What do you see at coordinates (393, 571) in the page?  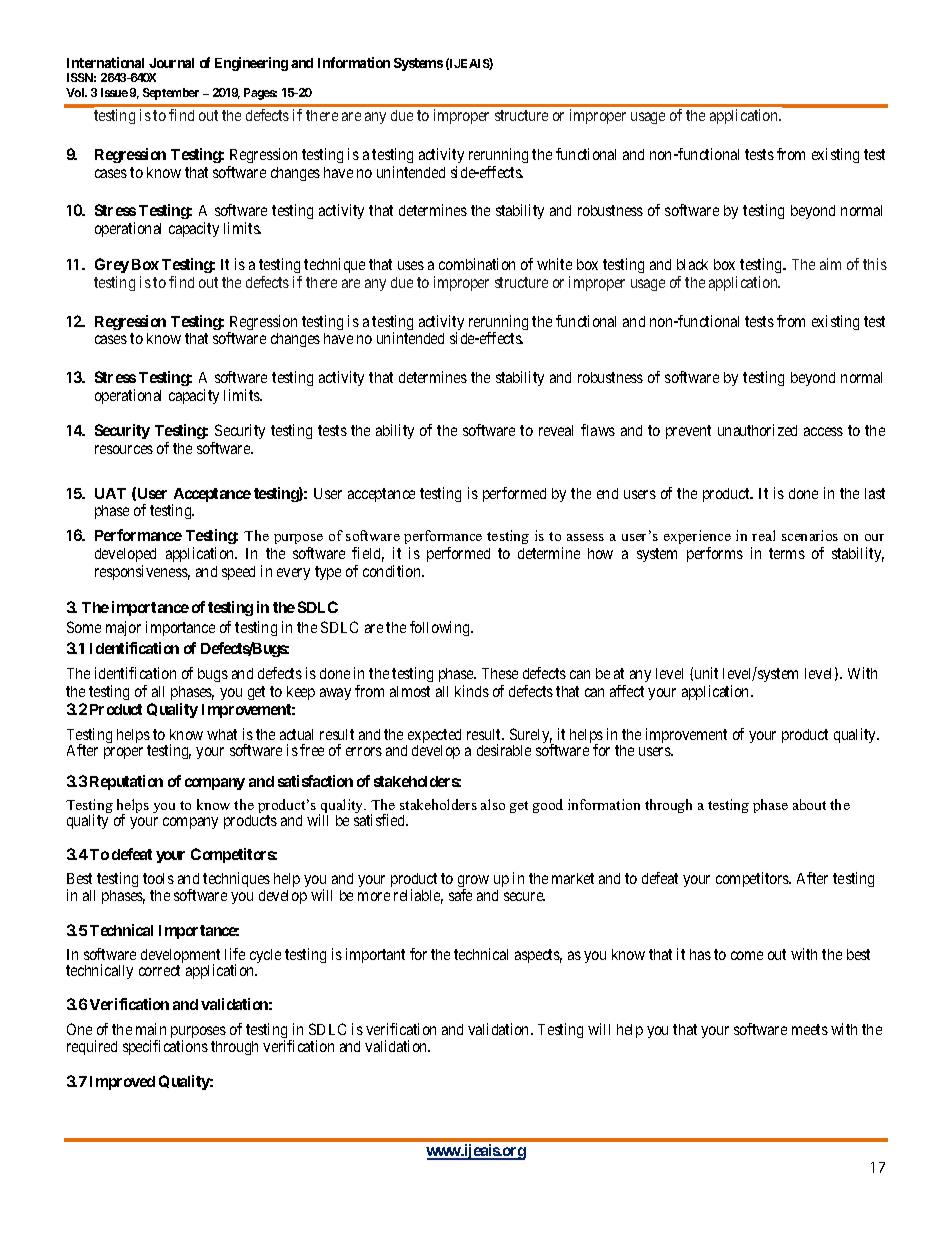 I see `condition` at bounding box center [393, 571].
